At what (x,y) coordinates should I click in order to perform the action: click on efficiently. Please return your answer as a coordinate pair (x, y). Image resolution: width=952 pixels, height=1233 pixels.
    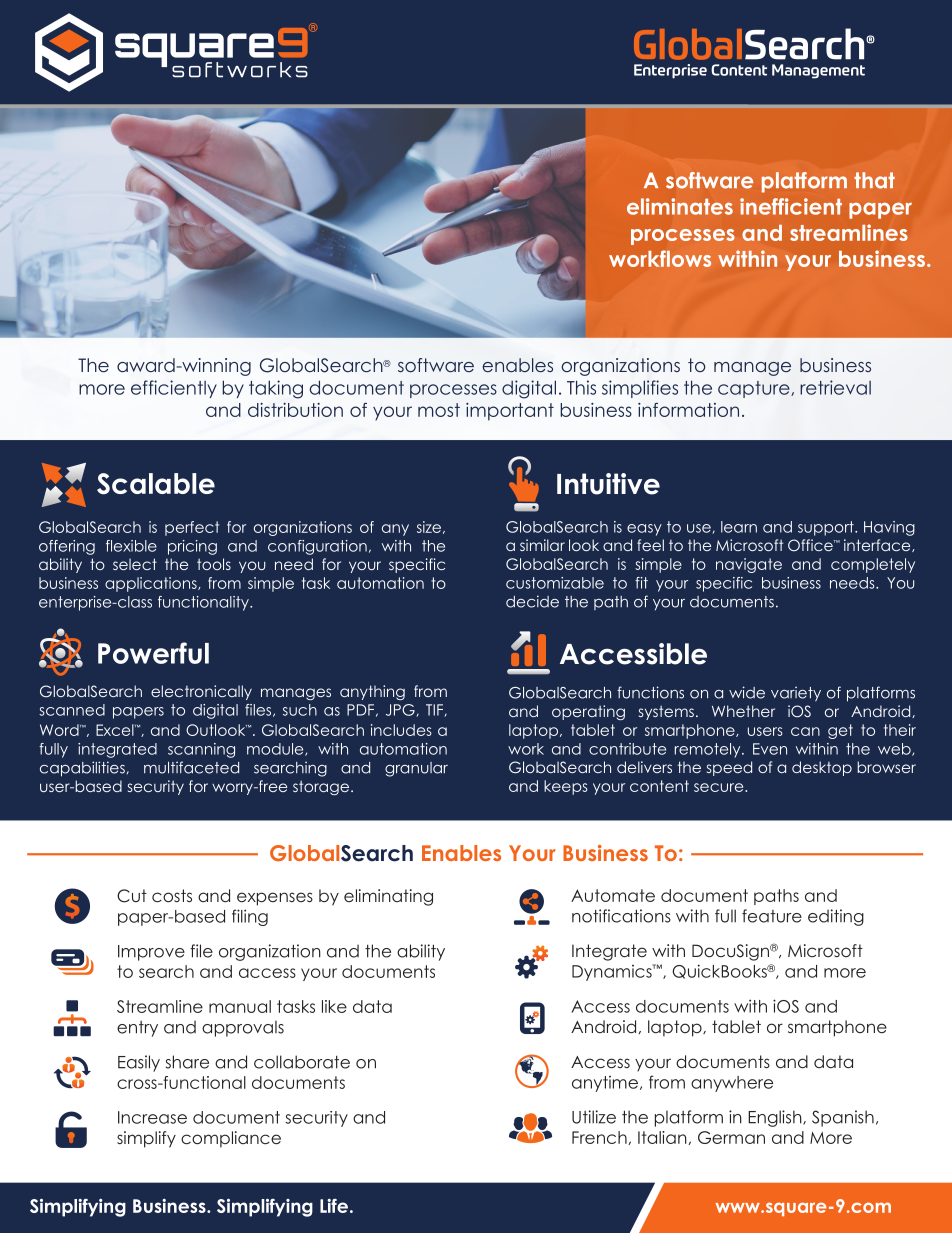
    Looking at the image, I should click on (174, 389).
